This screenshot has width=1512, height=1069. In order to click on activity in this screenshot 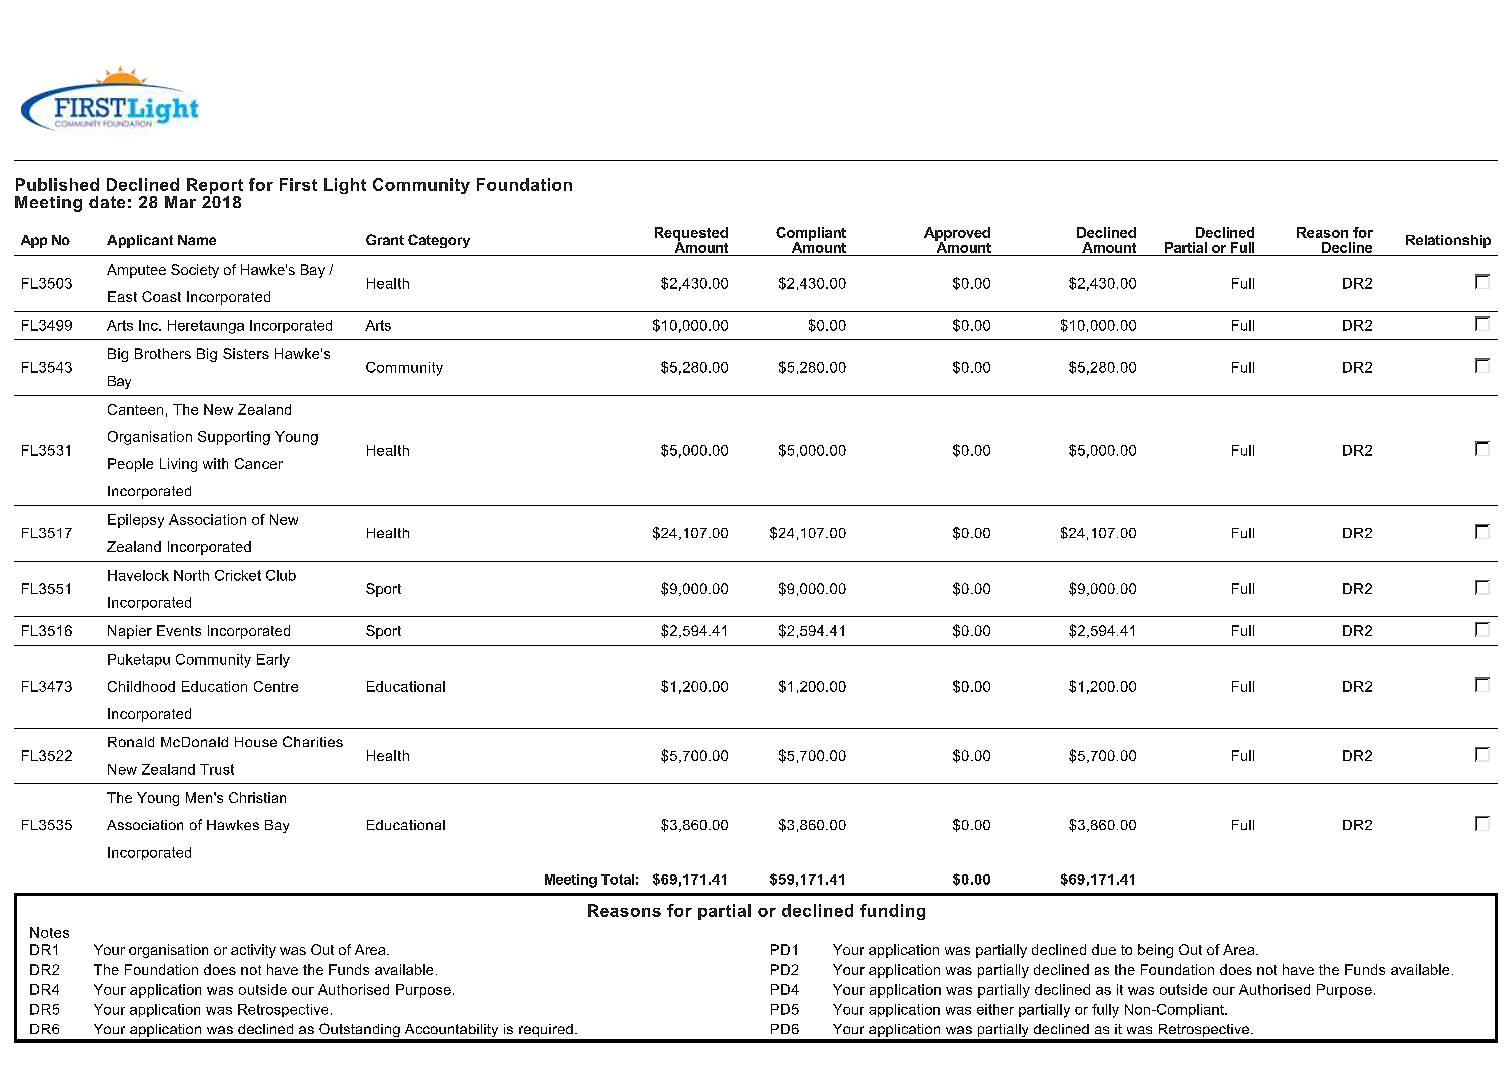, I will do `click(253, 951)`.
